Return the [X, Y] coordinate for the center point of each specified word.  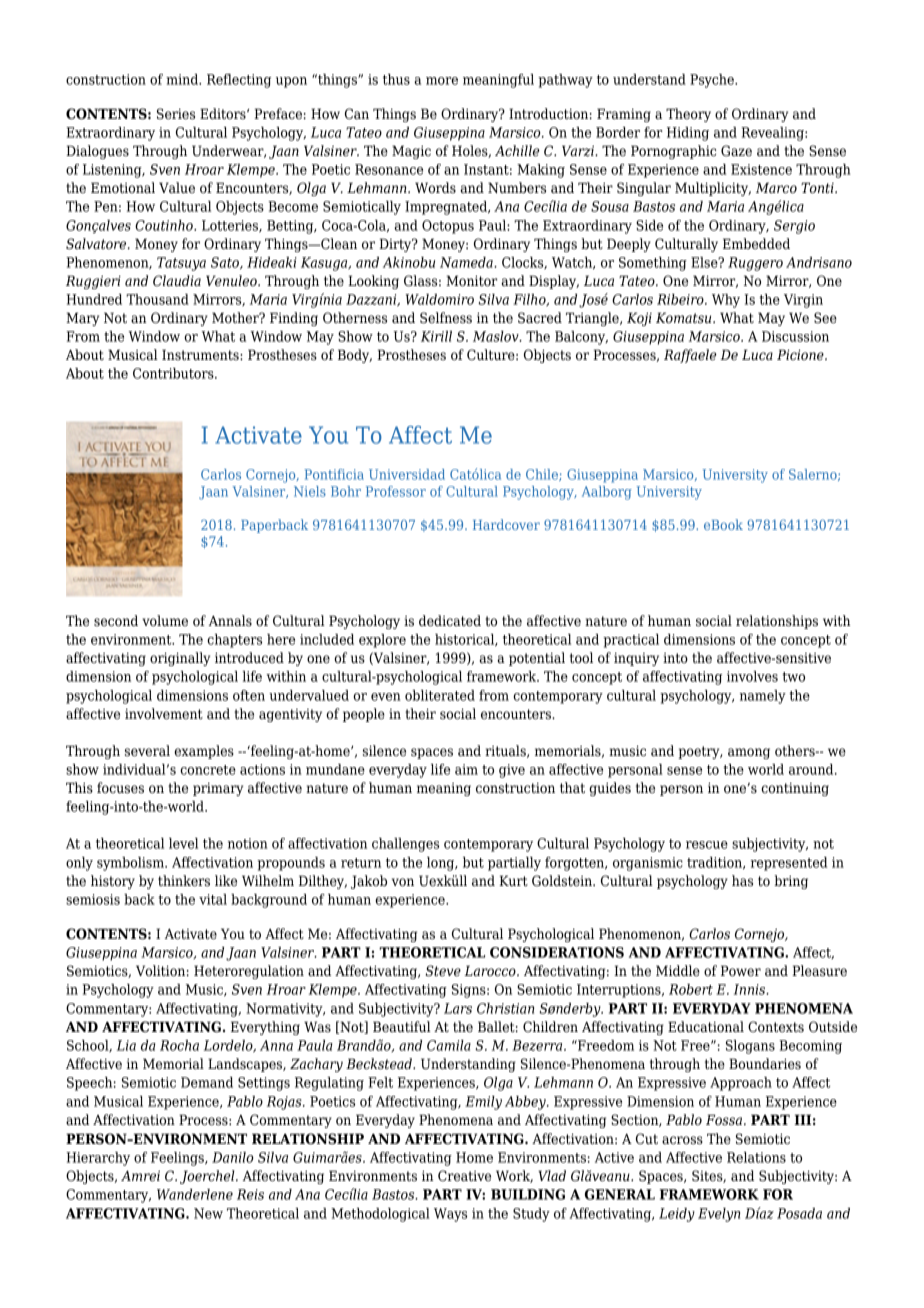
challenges [405, 845]
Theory [688, 115]
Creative [464, 1175]
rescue [707, 845]
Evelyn [719, 1215]
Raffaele [690, 356]
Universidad [407, 474]
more [442, 81]
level [183, 843]
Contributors [174, 373]
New [208, 1213]
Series [176, 114]
